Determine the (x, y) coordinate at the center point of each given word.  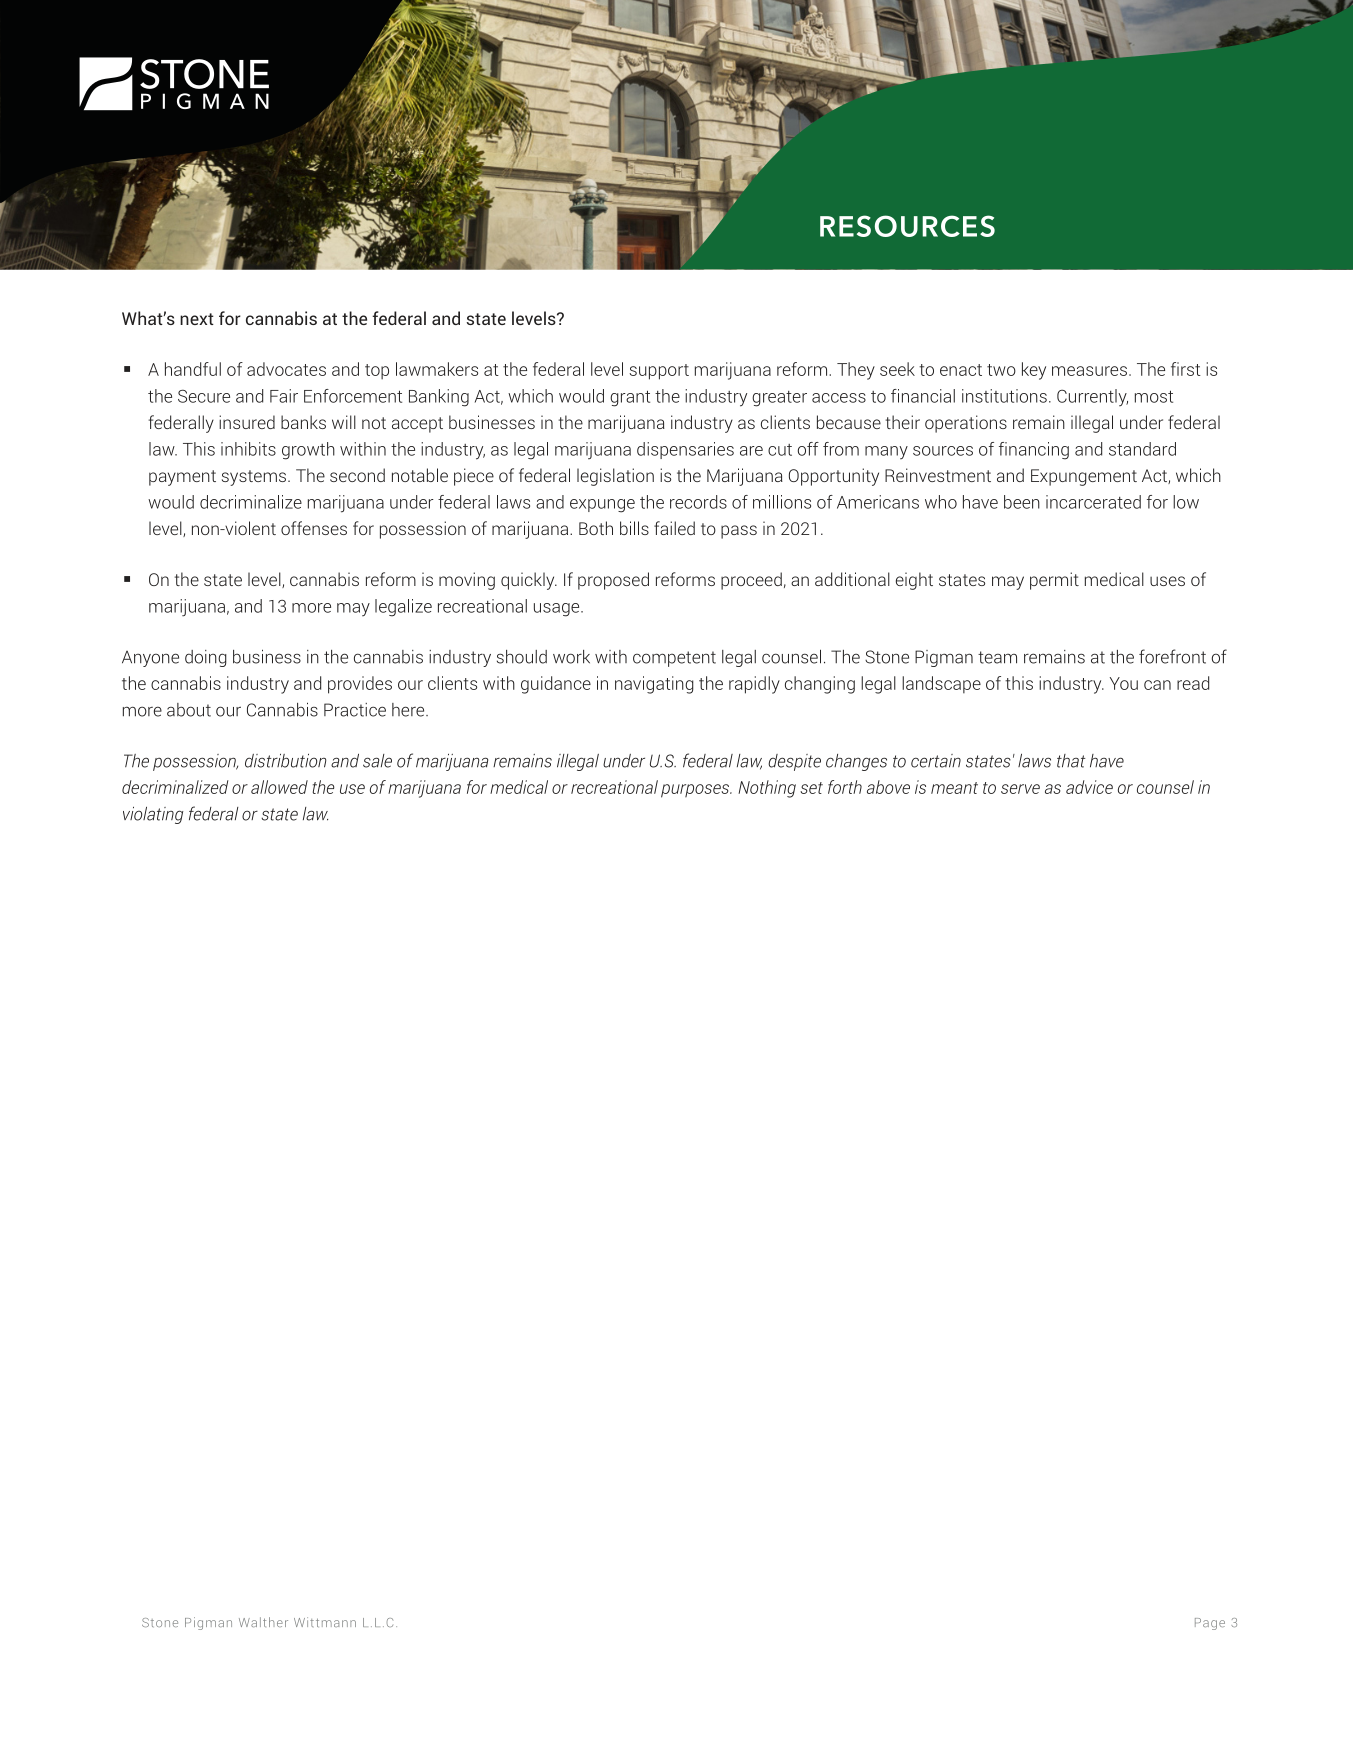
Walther (263, 1622)
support (659, 372)
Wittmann (325, 1622)
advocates (286, 369)
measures (1089, 371)
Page (1210, 1624)
